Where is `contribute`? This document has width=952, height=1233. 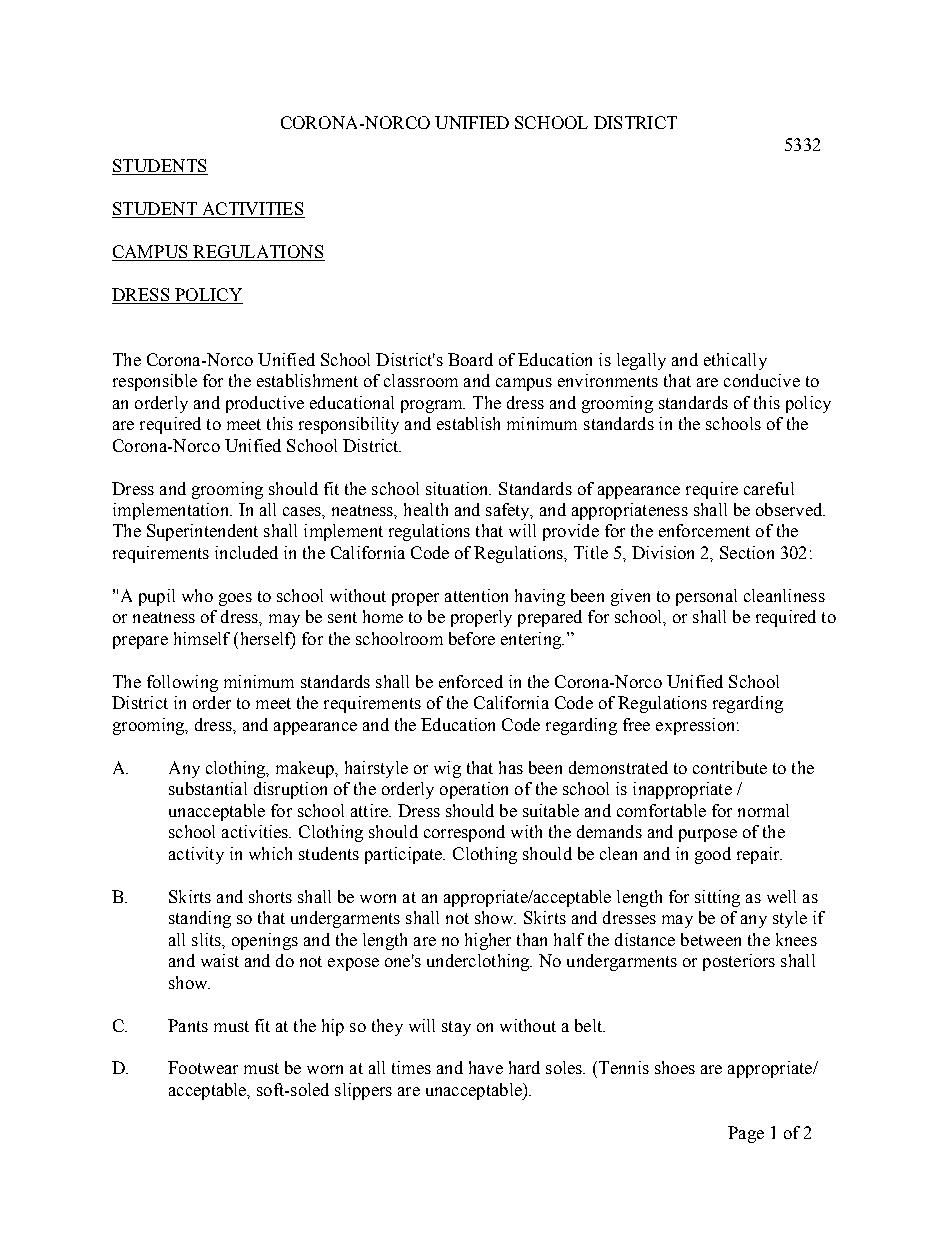
contribute is located at coordinates (730, 767).
